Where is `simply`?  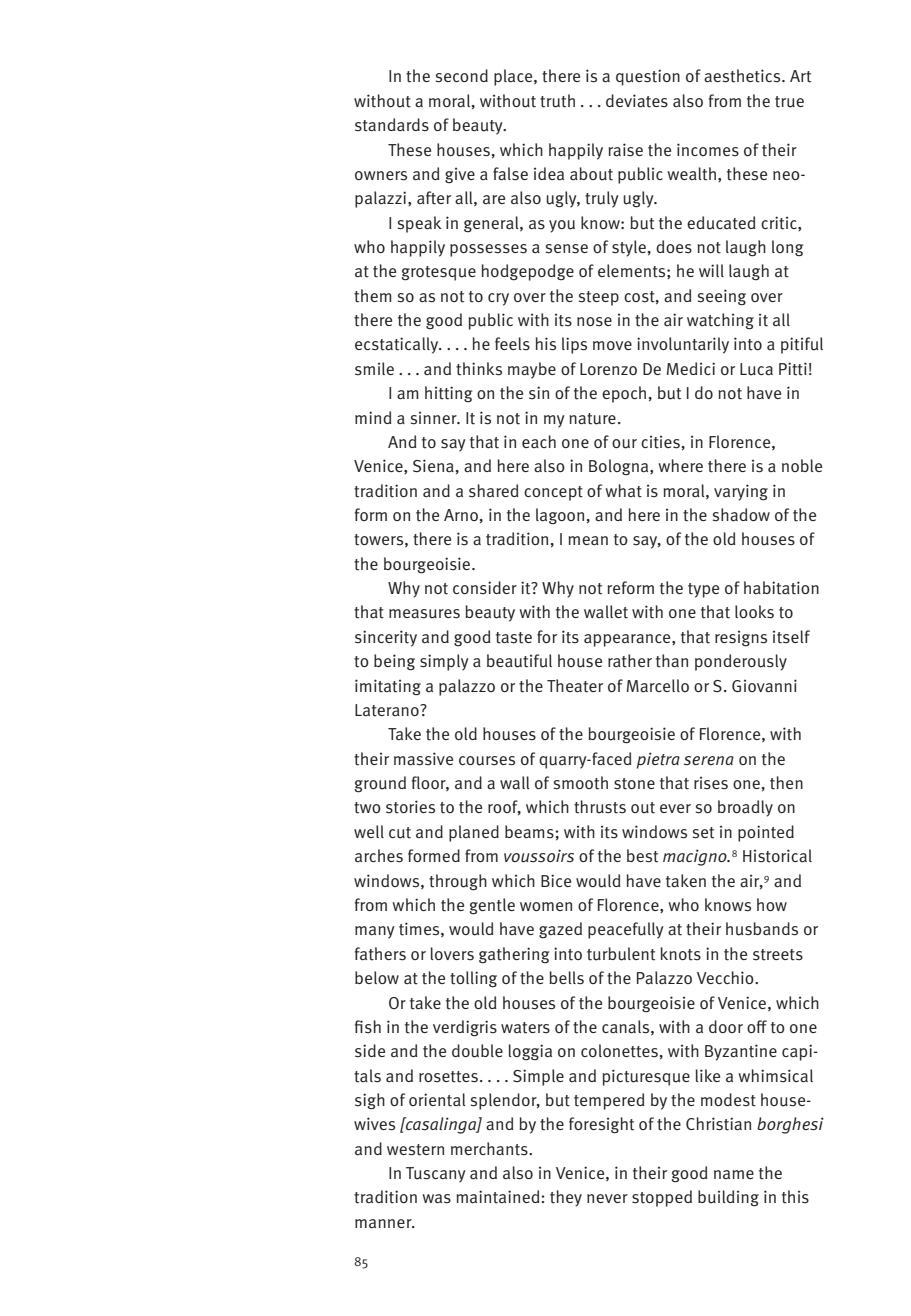 simply is located at coordinates (444, 662).
